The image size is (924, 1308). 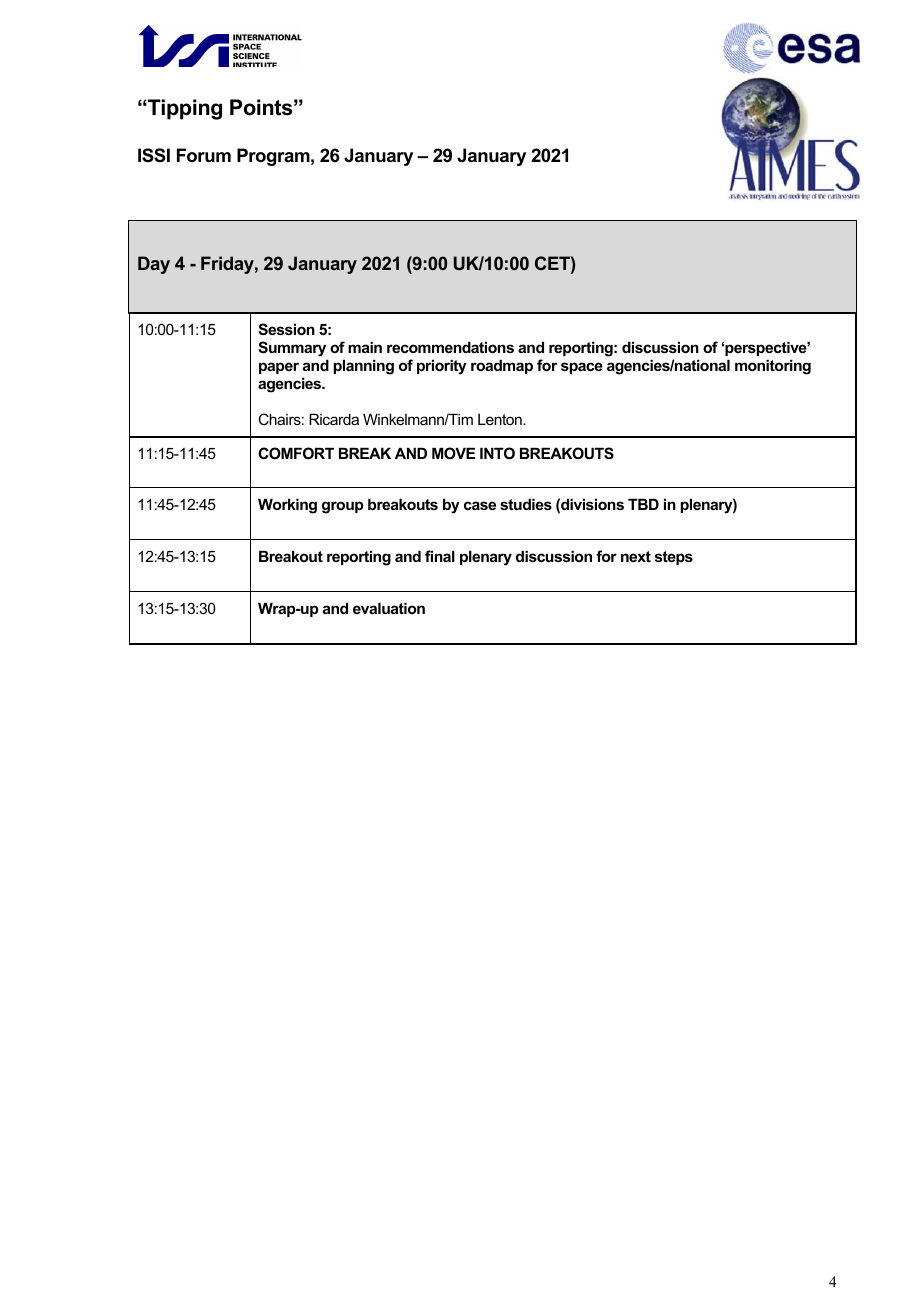 What do you see at coordinates (582, 368) in the page?
I see `space` at bounding box center [582, 368].
